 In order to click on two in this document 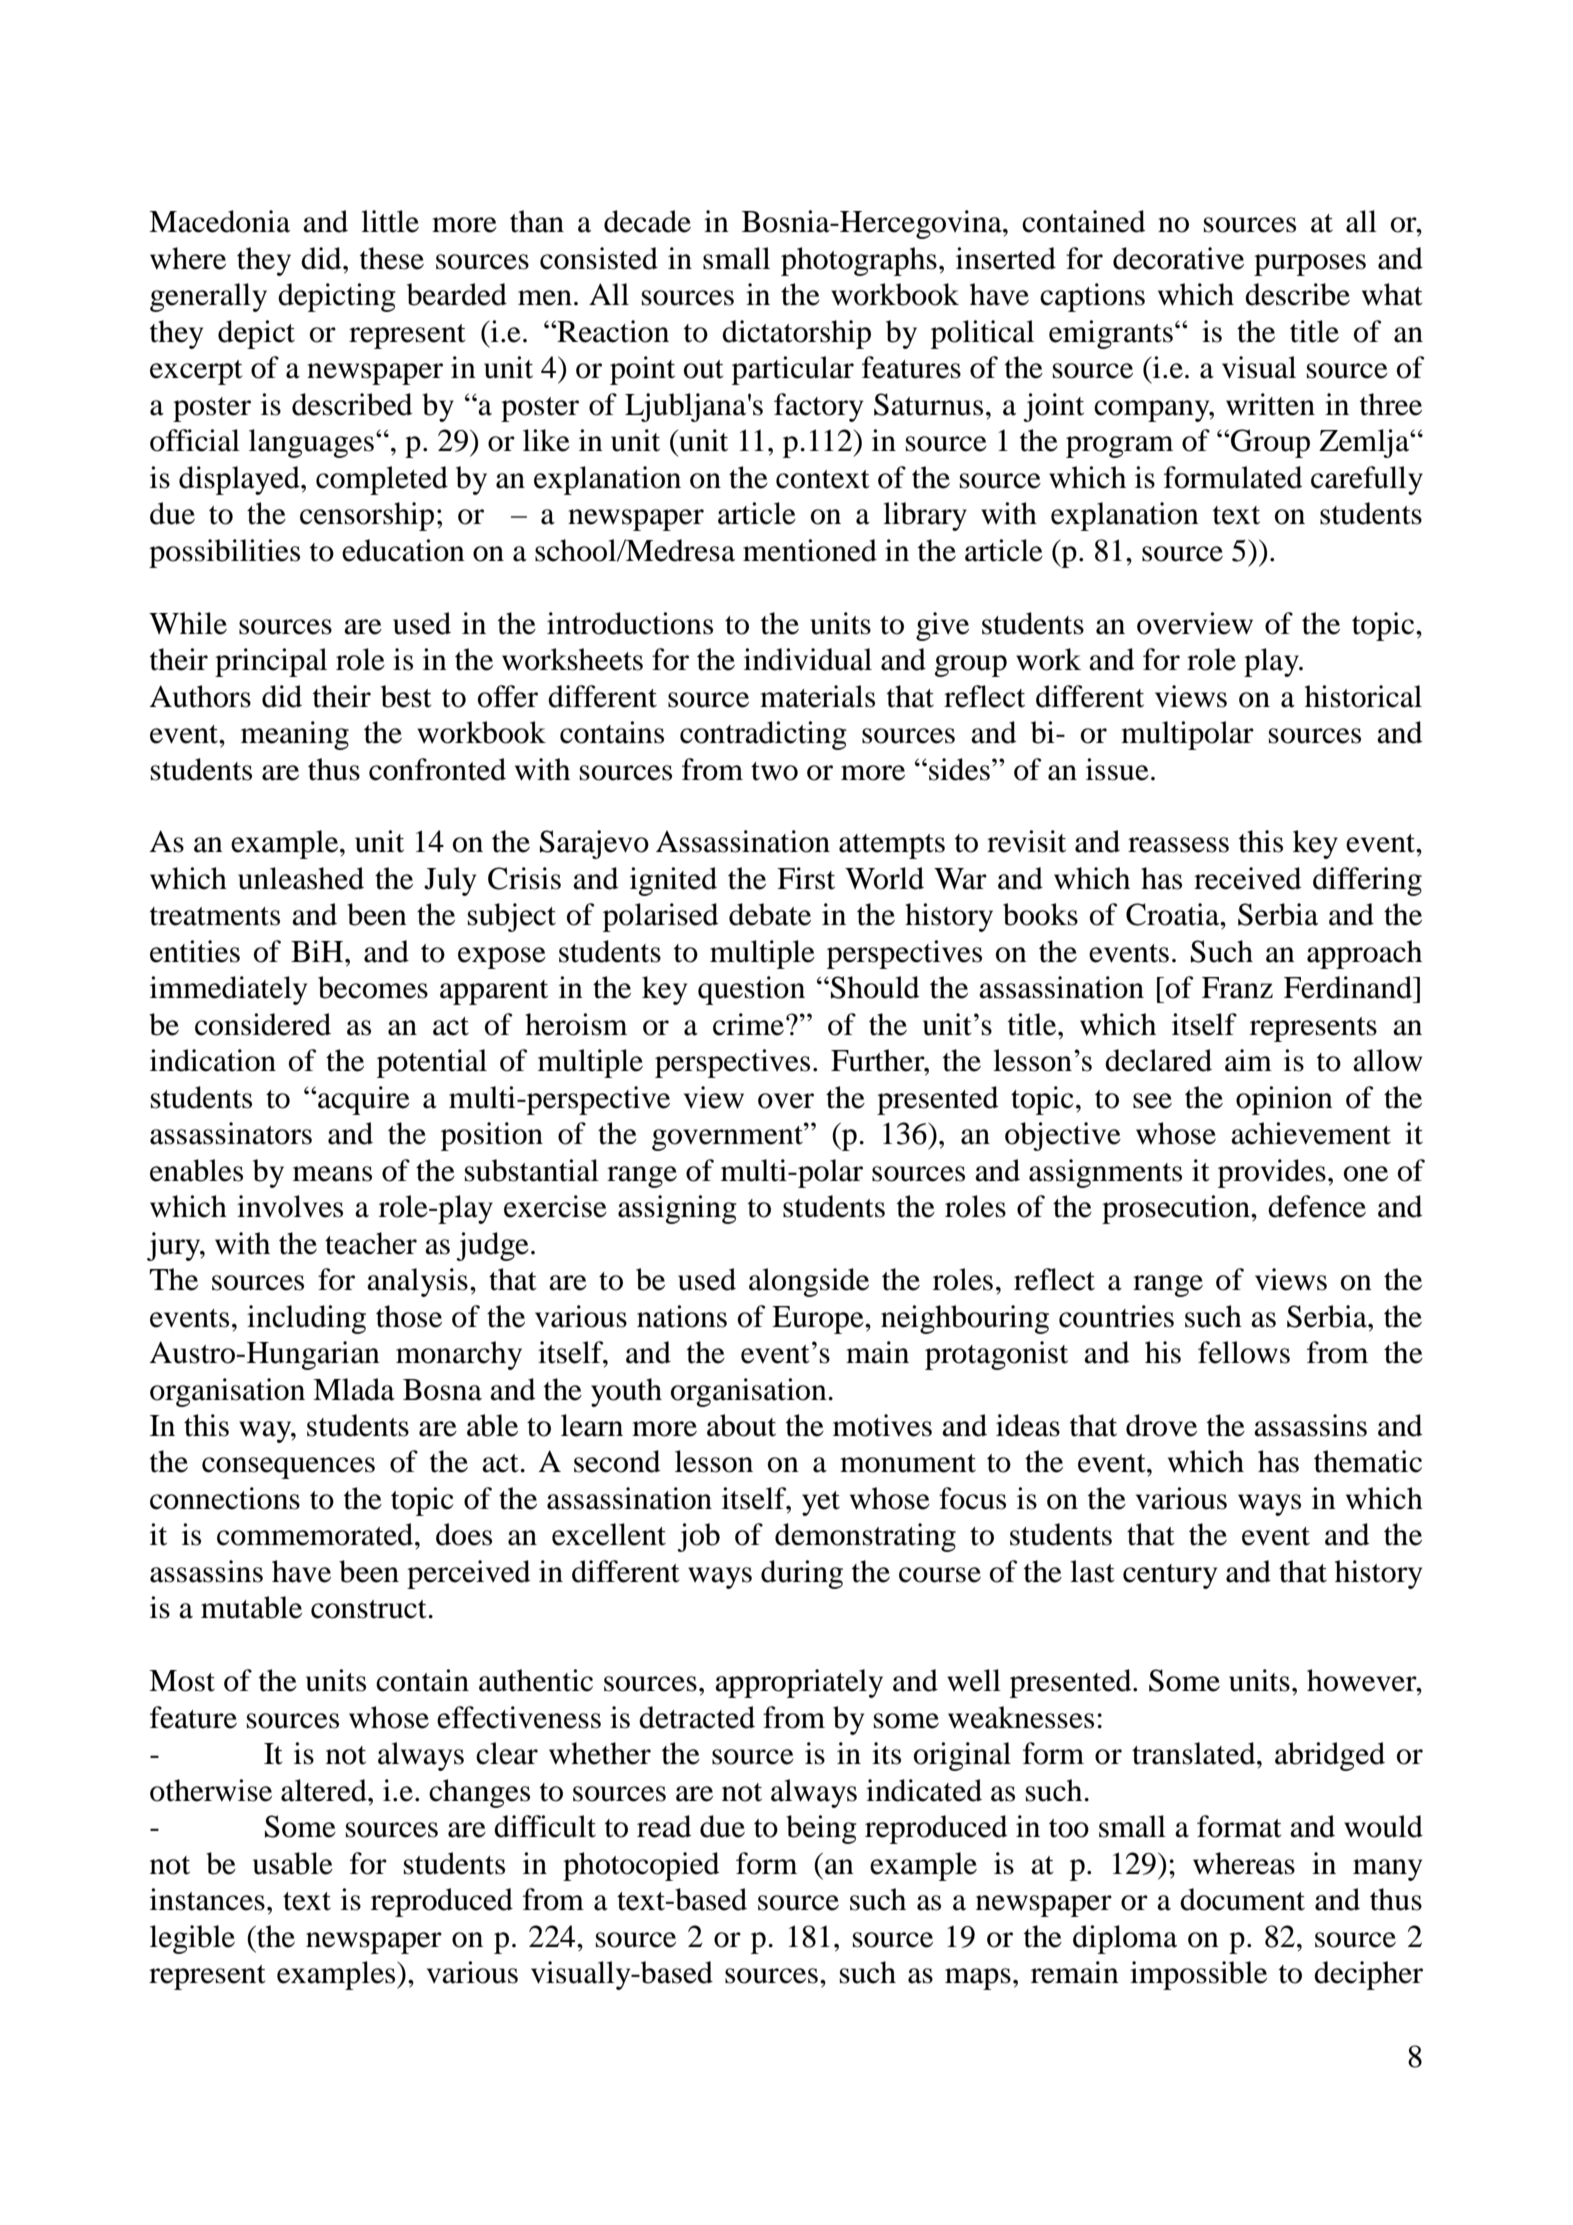, I will do `click(774, 771)`.
